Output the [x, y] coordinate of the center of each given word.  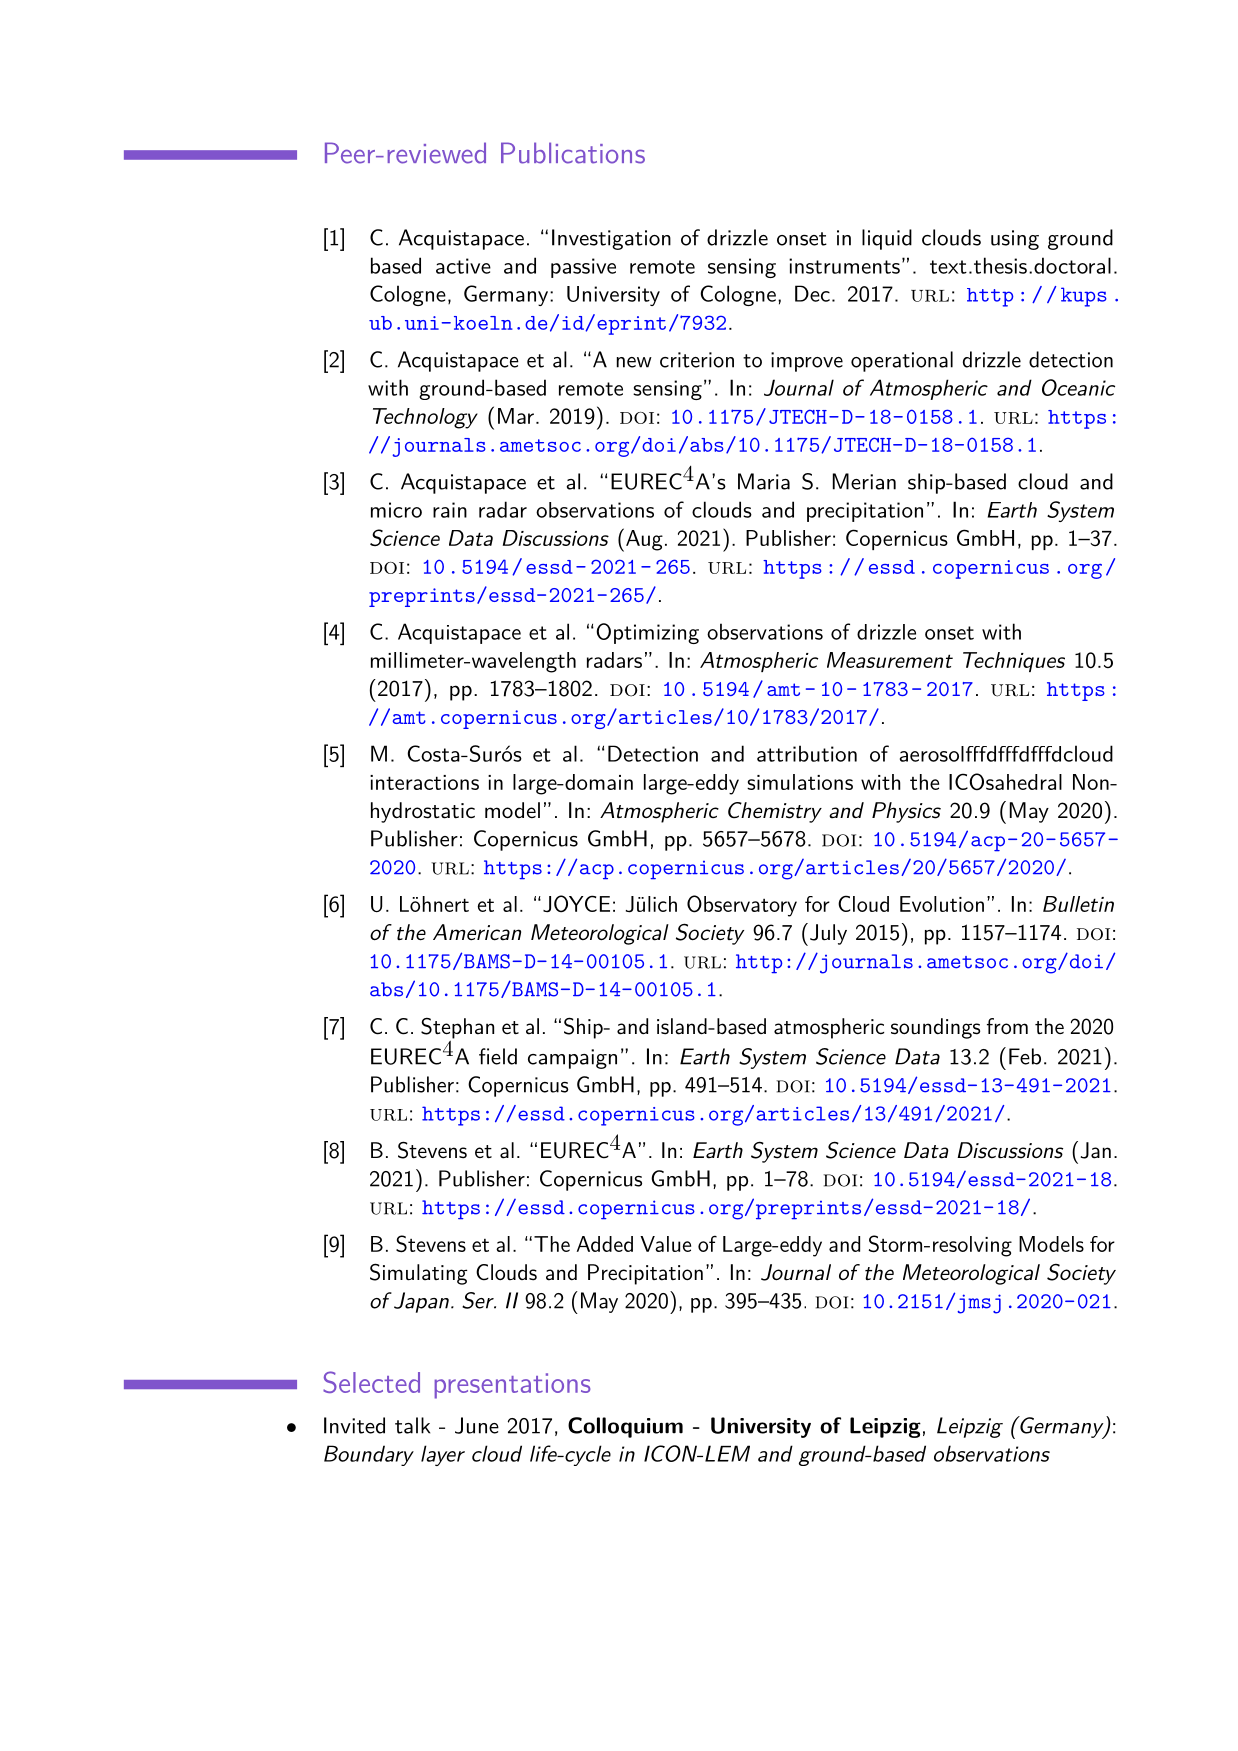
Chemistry [775, 812]
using [1015, 240]
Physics [906, 812]
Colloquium [625, 1427]
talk [412, 1425]
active [463, 266]
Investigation [611, 239]
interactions [424, 782]
